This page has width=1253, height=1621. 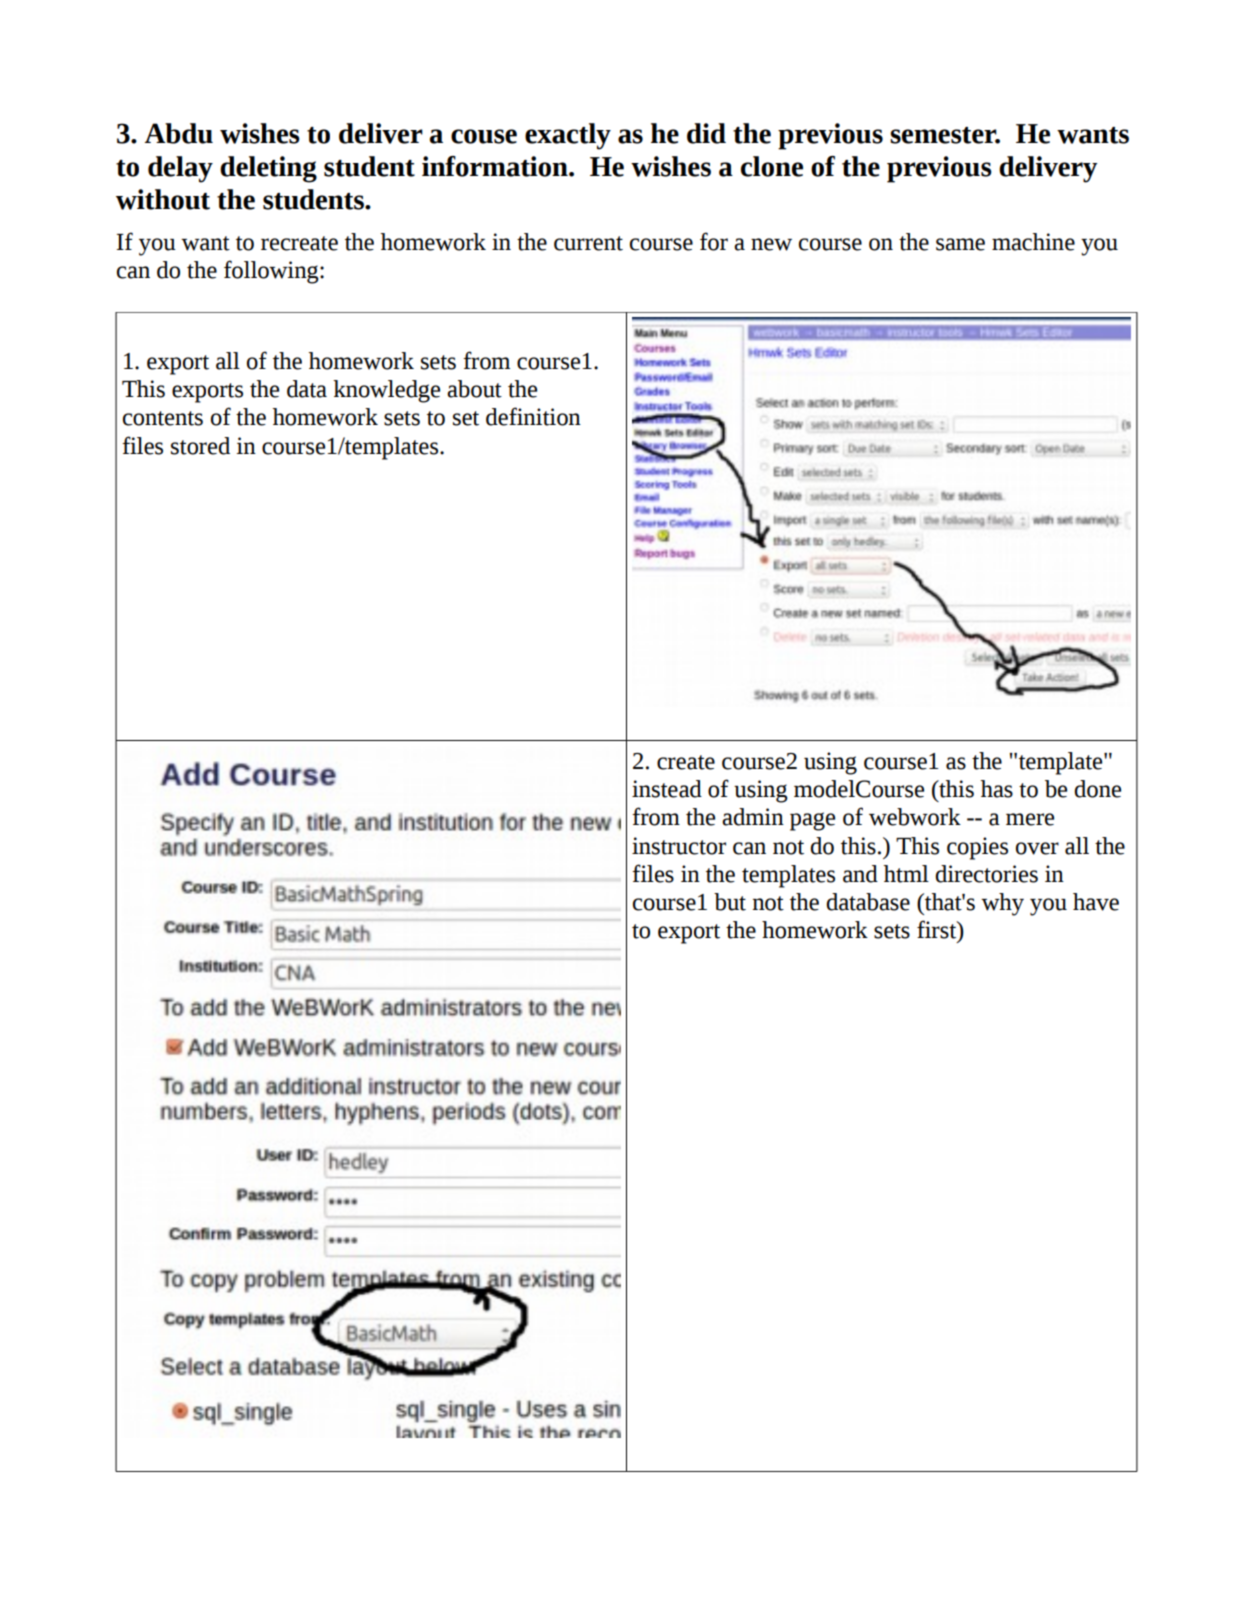 What do you see at coordinates (1033, 242) in the page?
I see `machine` at bounding box center [1033, 242].
